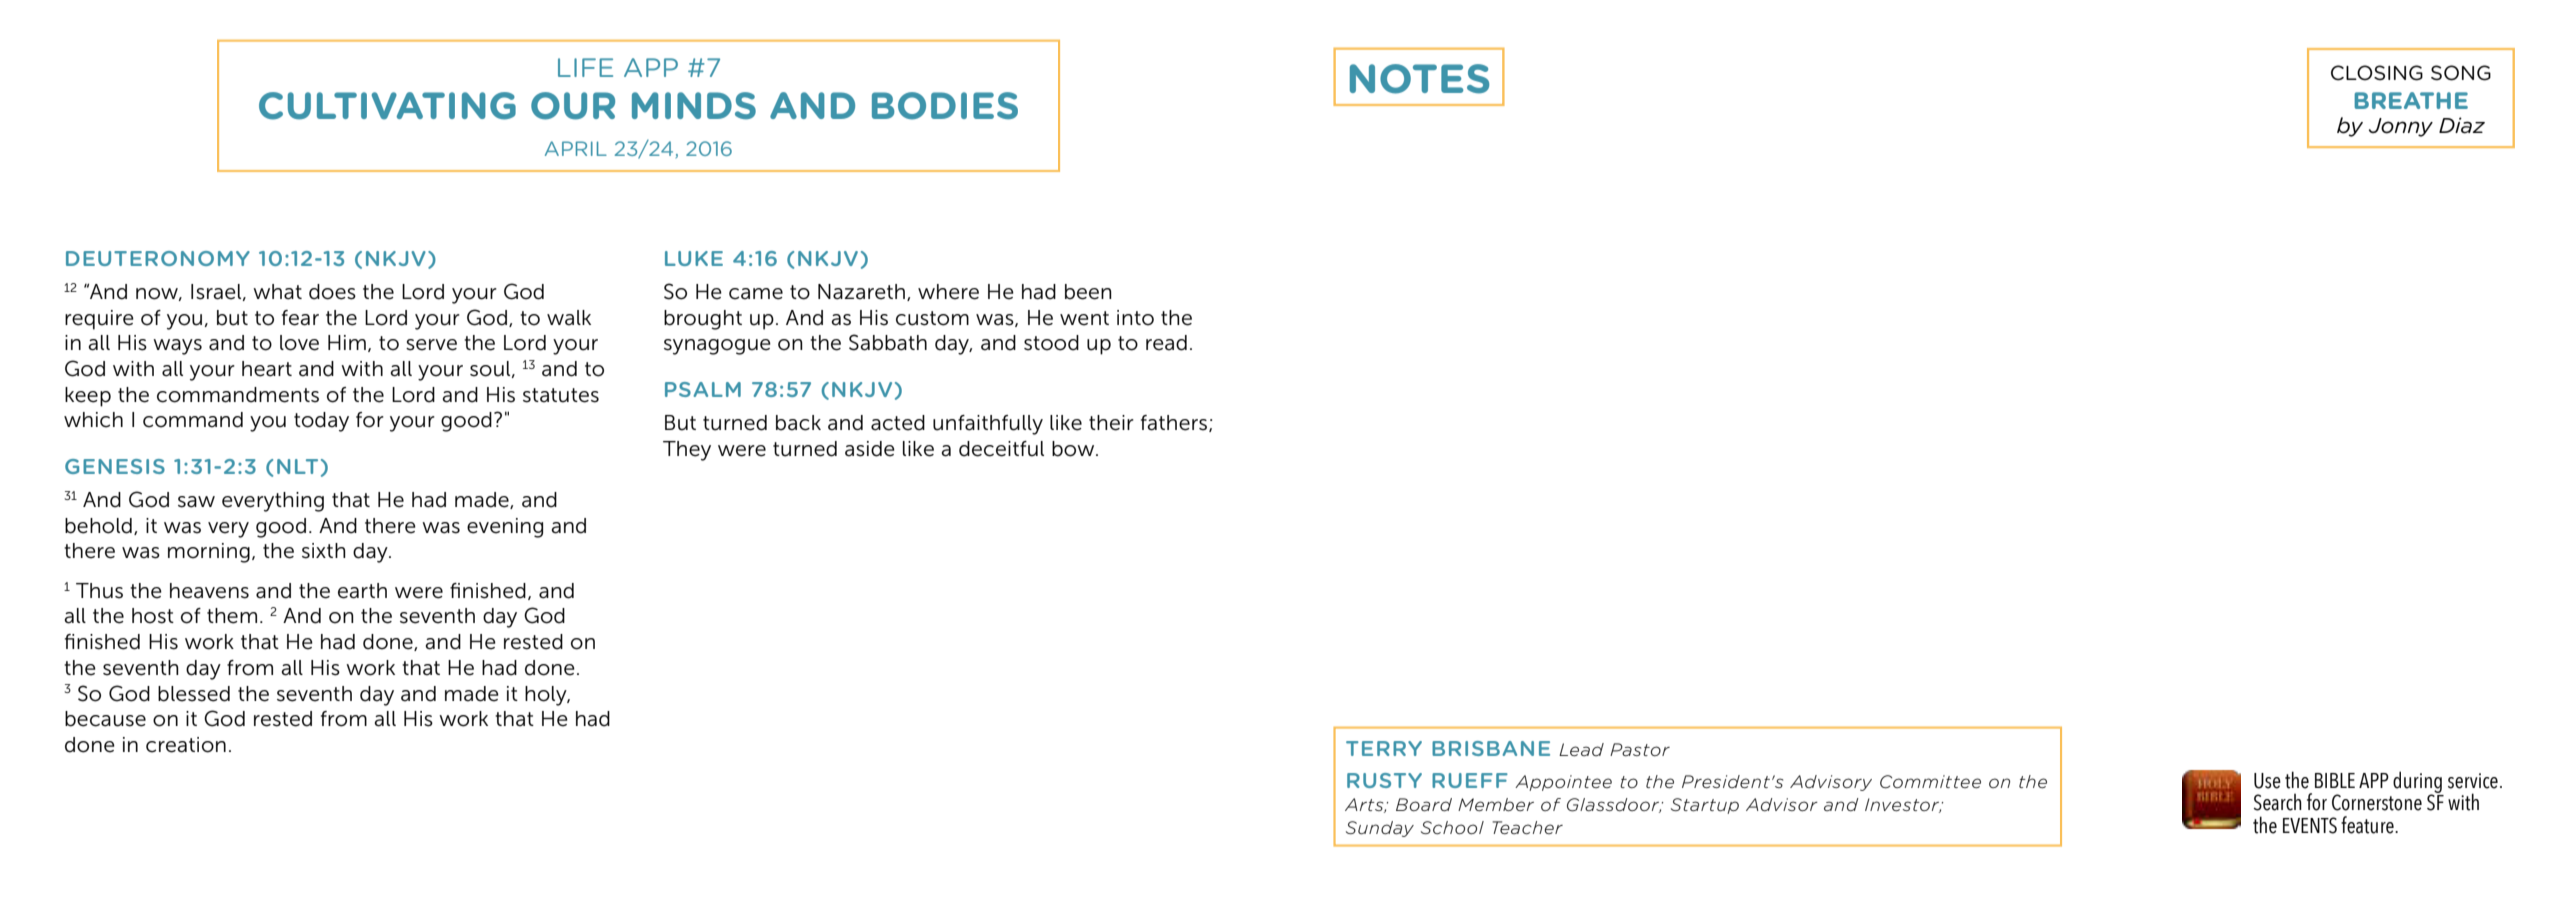  What do you see at coordinates (158, 258) in the image?
I see `DEUTERONOMY` at bounding box center [158, 258].
